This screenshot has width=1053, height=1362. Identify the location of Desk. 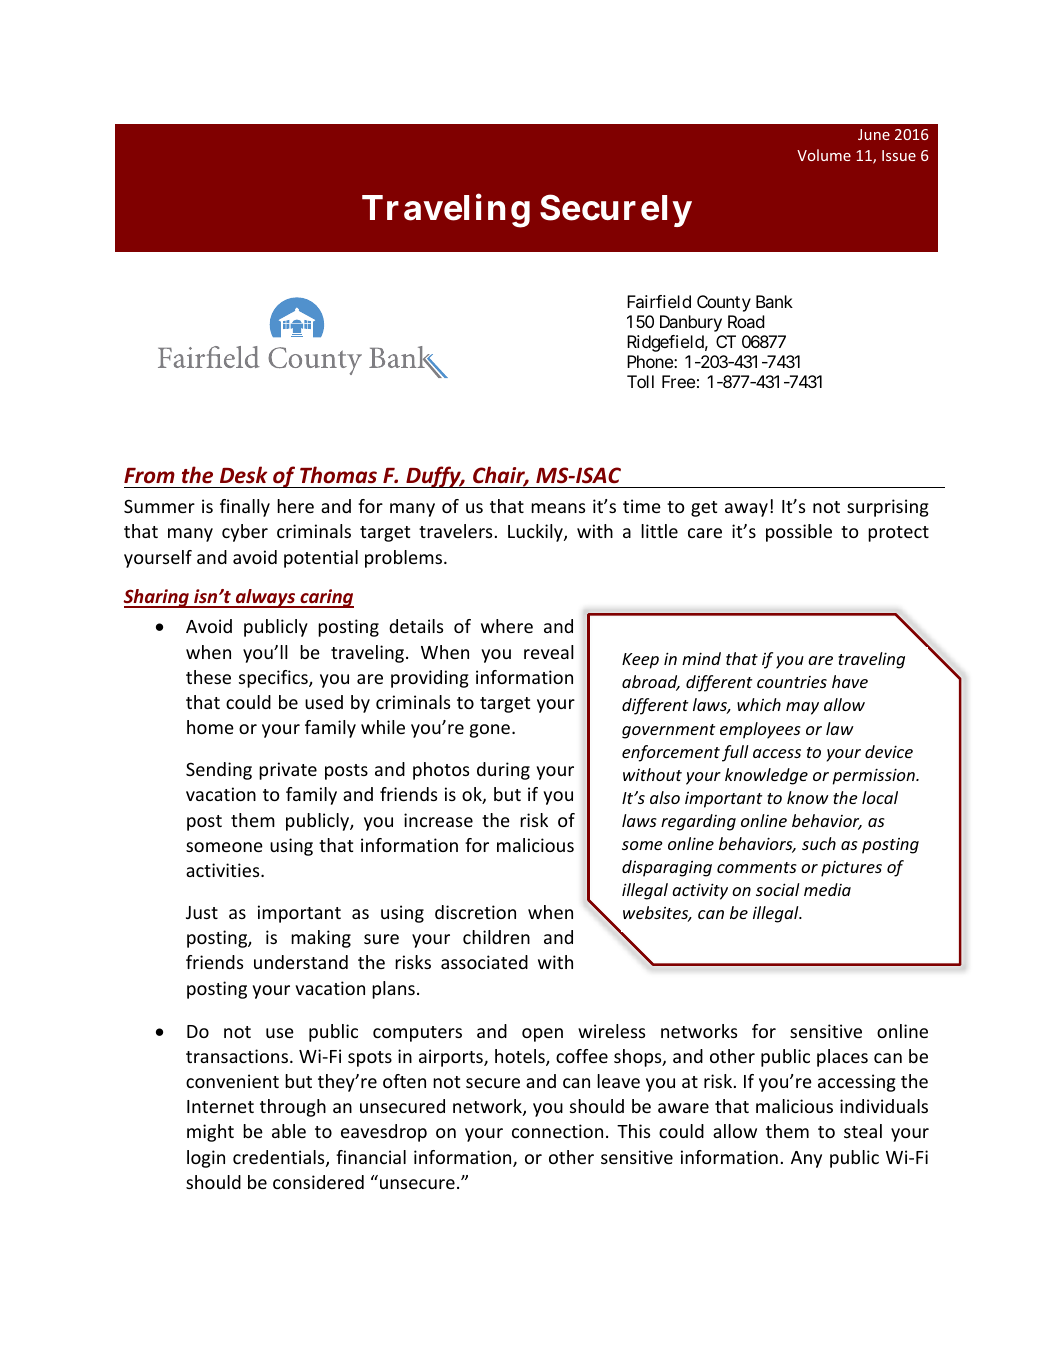
(243, 475).
